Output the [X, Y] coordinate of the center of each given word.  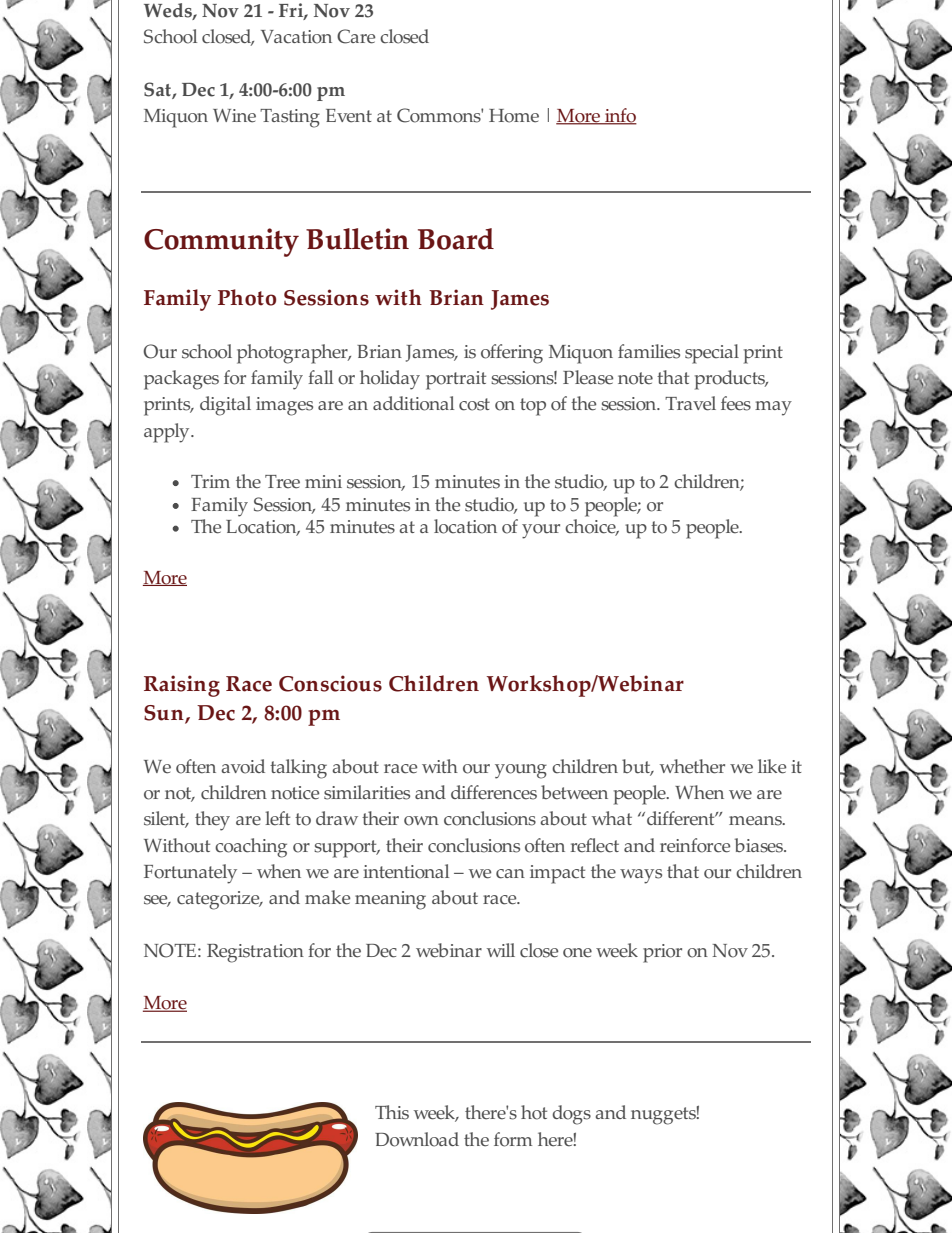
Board [456, 239]
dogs [571, 1115]
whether [692, 766]
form [513, 1139]
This [392, 1112]
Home [514, 116]
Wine [234, 116]
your [541, 531]
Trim [210, 481]
